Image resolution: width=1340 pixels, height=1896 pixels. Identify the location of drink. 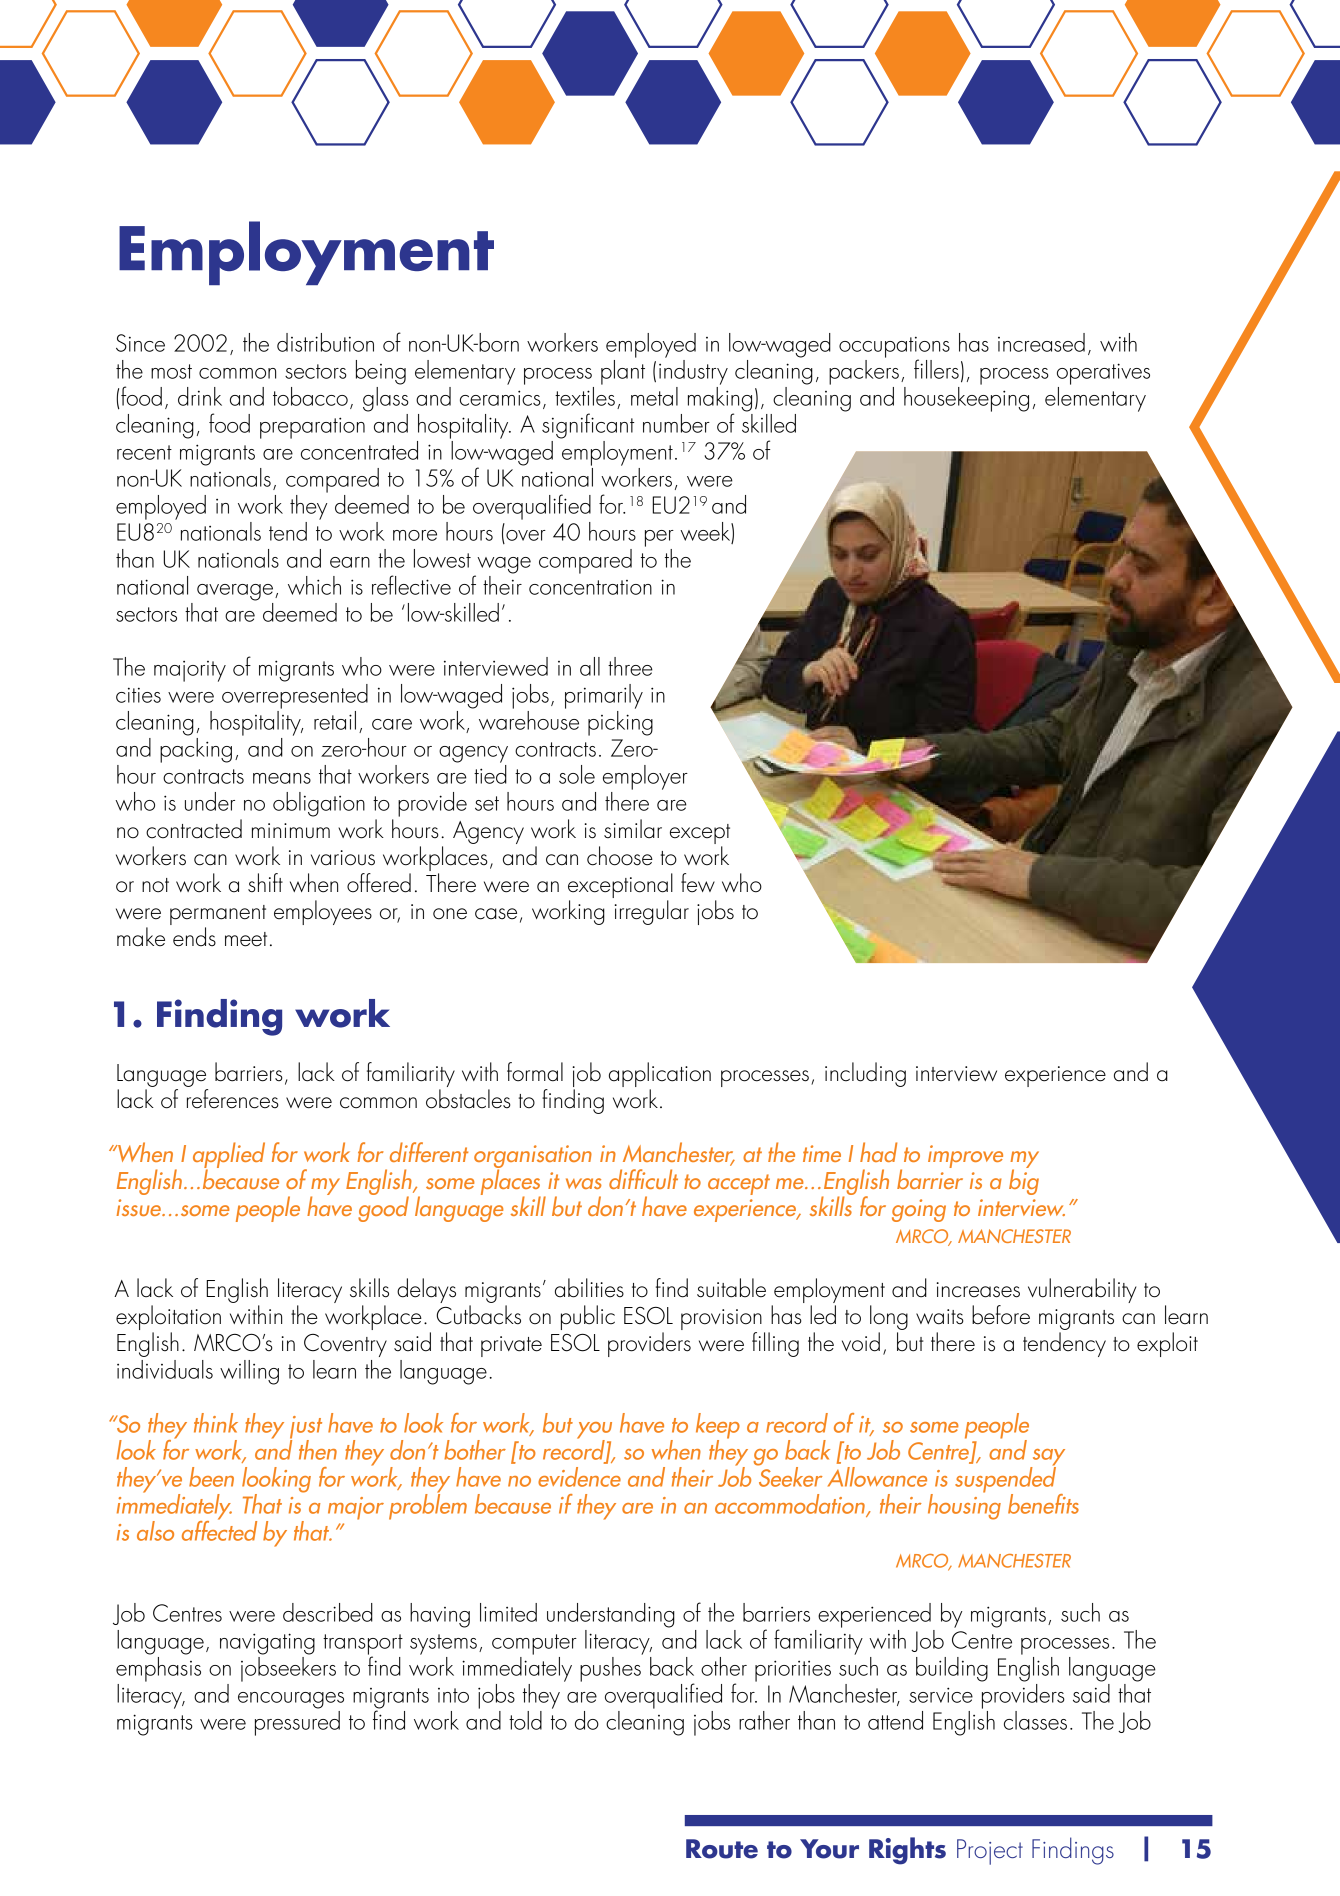
(200, 396).
